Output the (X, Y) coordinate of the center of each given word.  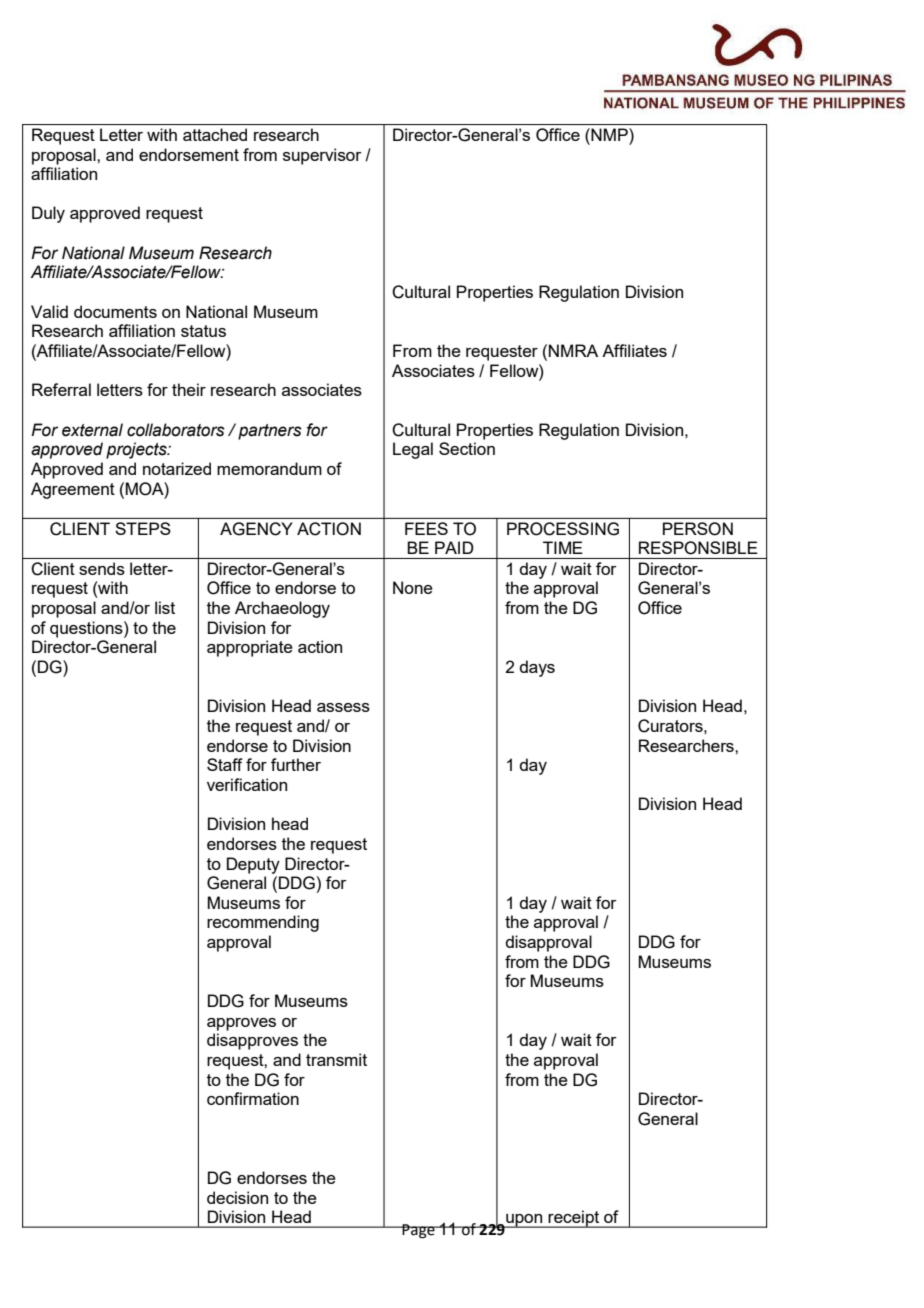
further (296, 764)
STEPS (143, 528)
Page (419, 1231)
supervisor (322, 156)
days (537, 668)
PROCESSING (563, 529)
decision (237, 1197)
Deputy (253, 865)
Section (467, 448)
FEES (426, 528)
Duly (48, 214)
